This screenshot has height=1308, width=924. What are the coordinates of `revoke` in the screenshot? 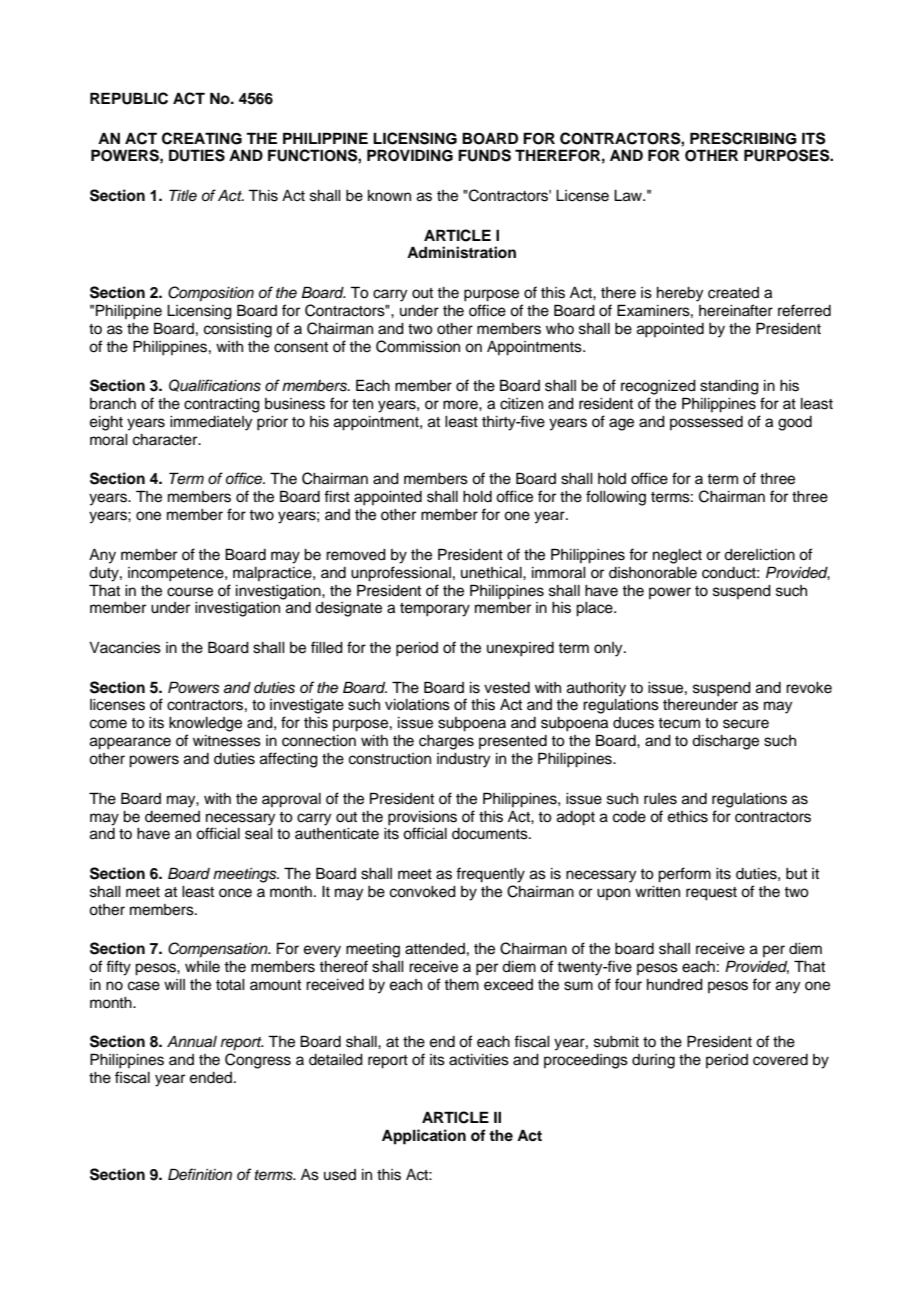 It's located at (809, 688).
